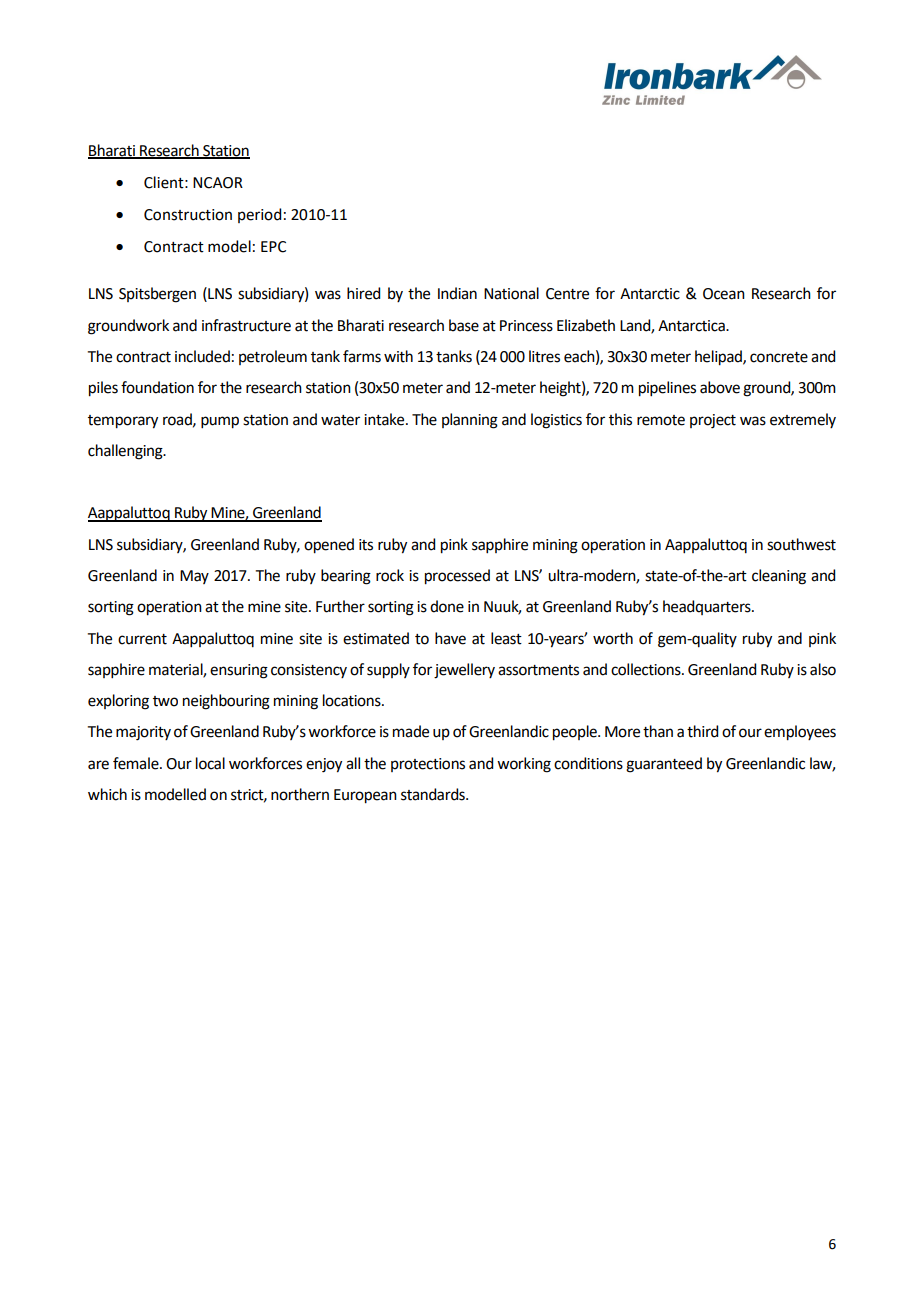 The height and width of the screenshot is (1308, 924). Describe the element at coordinates (713, 421) in the screenshot. I see `project` at that location.
